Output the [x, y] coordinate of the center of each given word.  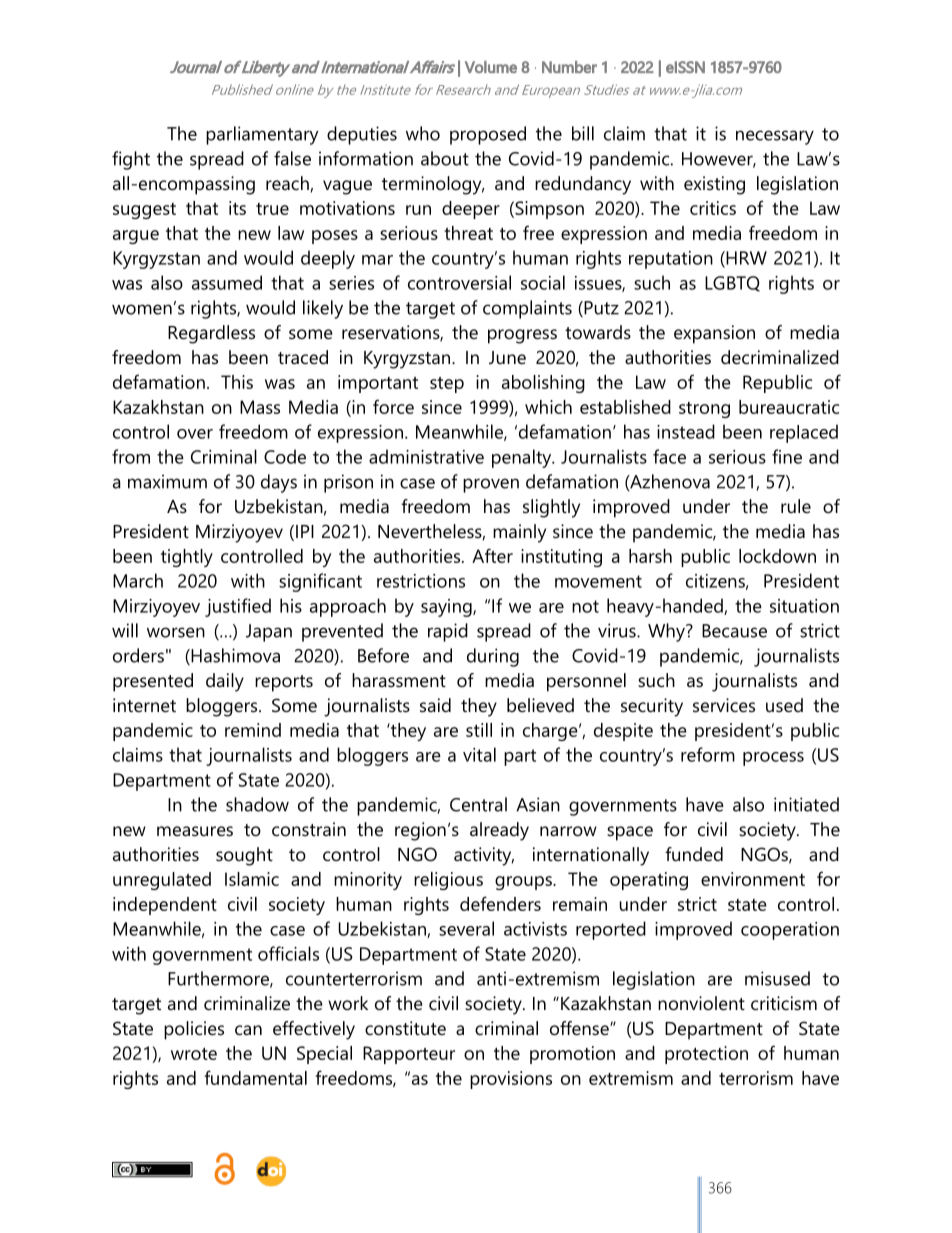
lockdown [777, 556]
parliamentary [262, 135]
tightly [187, 558]
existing [714, 185]
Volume [491, 67]
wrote [194, 1053]
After [492, 555]
